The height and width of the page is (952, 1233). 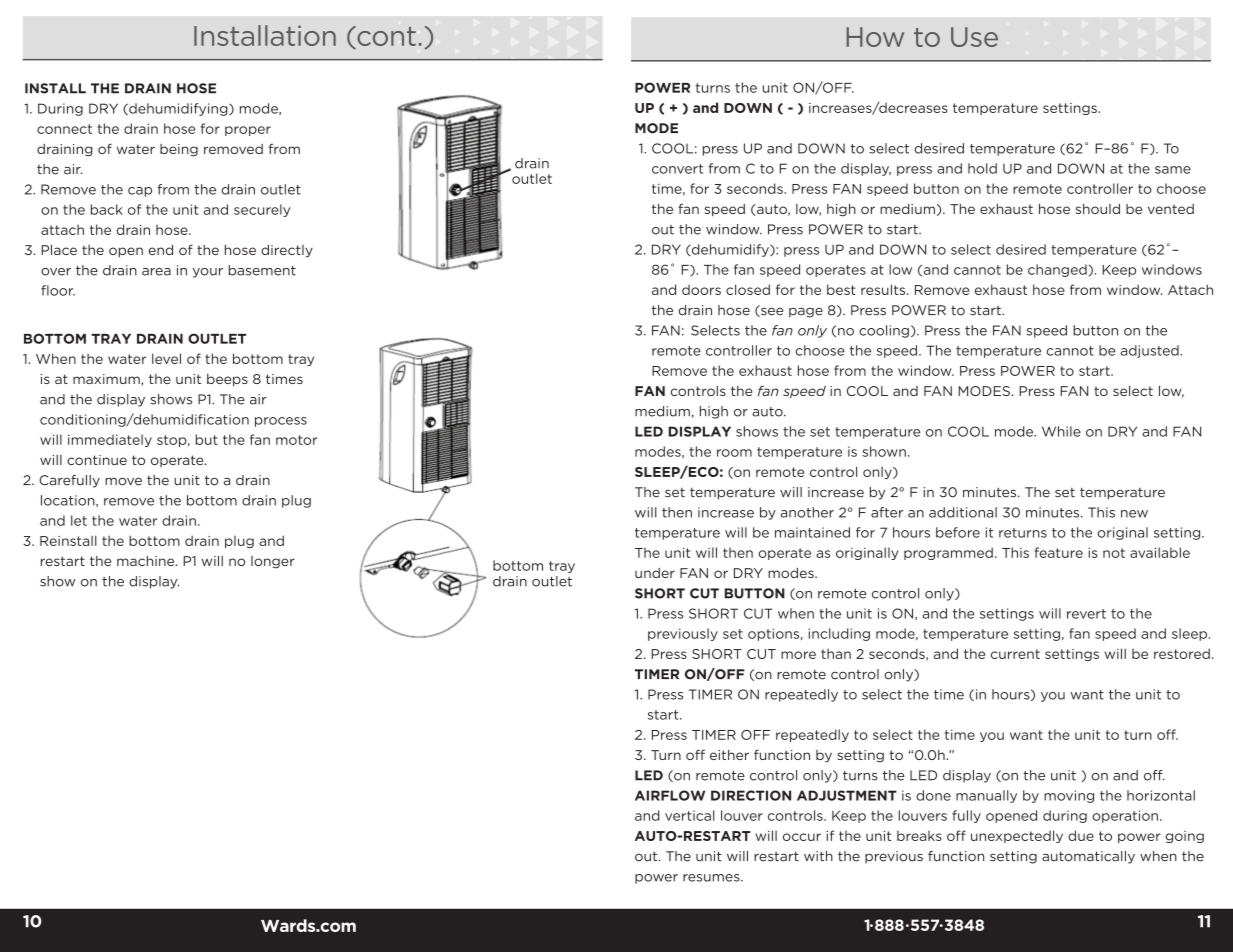 I want to click on Use, so click(x=974, y=37).
